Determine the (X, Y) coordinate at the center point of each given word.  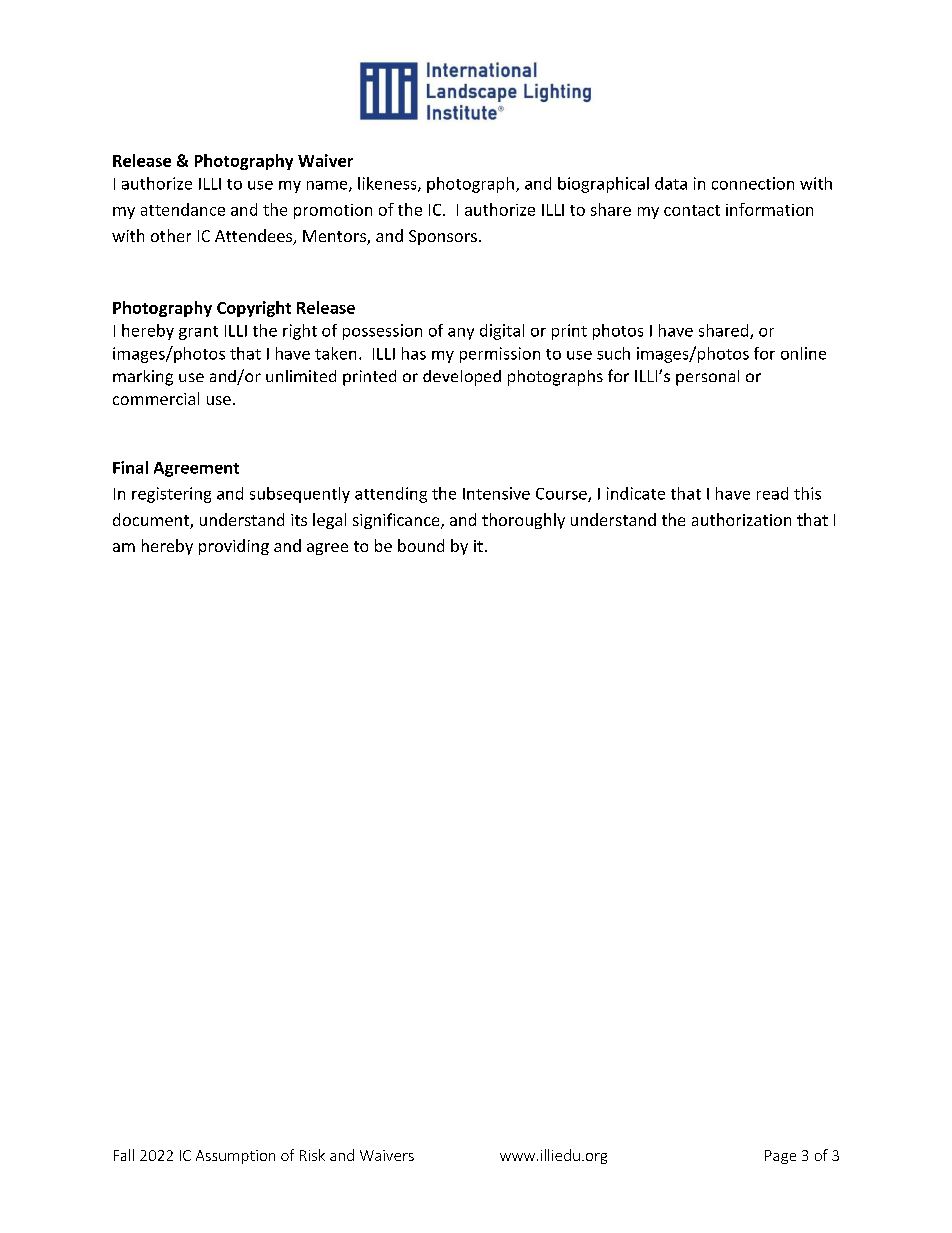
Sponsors (443, 237)
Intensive (496, 493)
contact (692, 210)
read (772, 493)
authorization (741, 519)
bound (421, 545)
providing (234, 547)
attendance (183, 209)
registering (171, 495)
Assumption (235, 1157)
